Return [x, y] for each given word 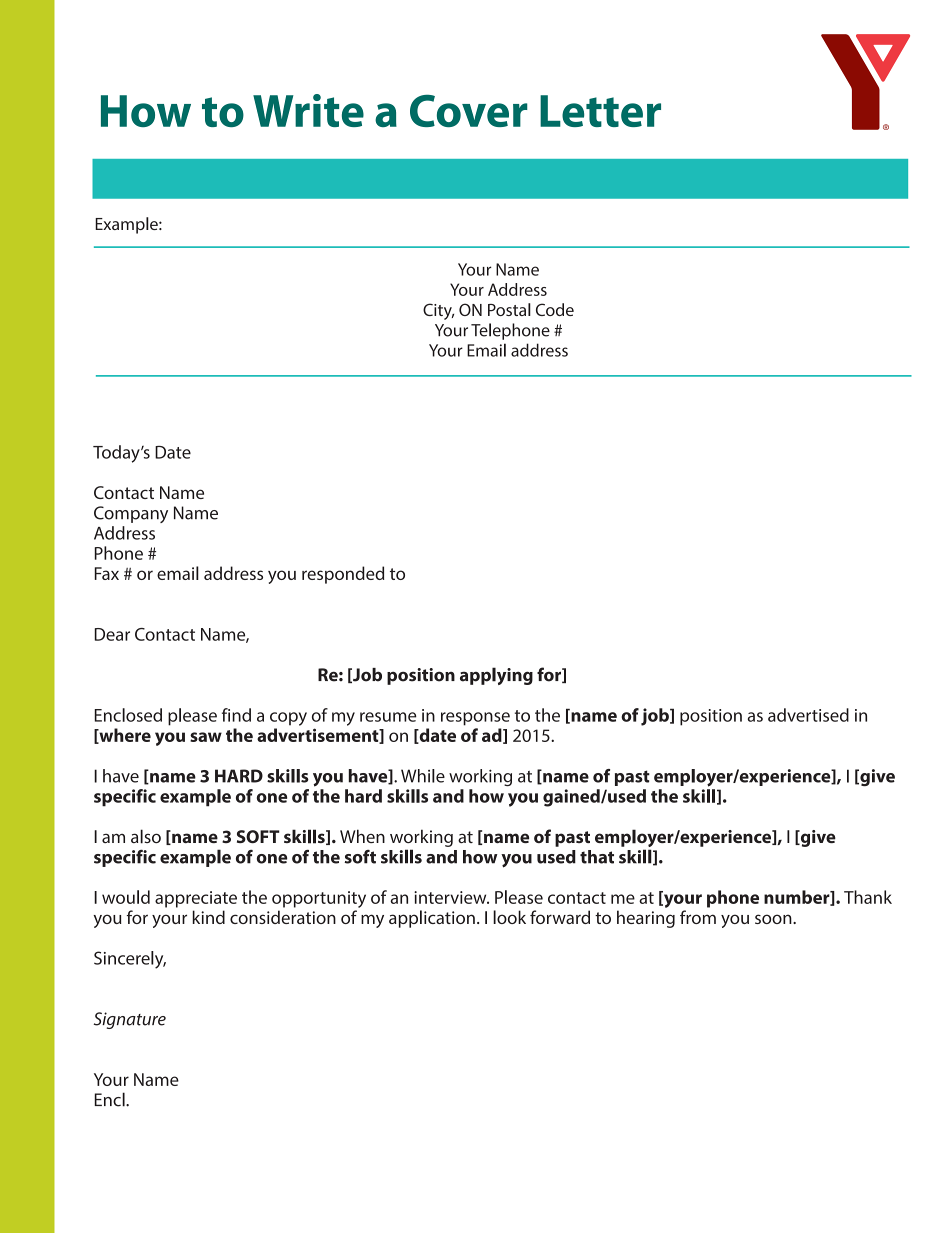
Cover [469, 111]
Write [308, 110]
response [475, 719]
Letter [600, 111]
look [509, 917]
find [236, 715]
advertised [808, 715]
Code [555, 309]
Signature [130, 1020]
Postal [509, 309]
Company [131, 514]
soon [774, 919]
